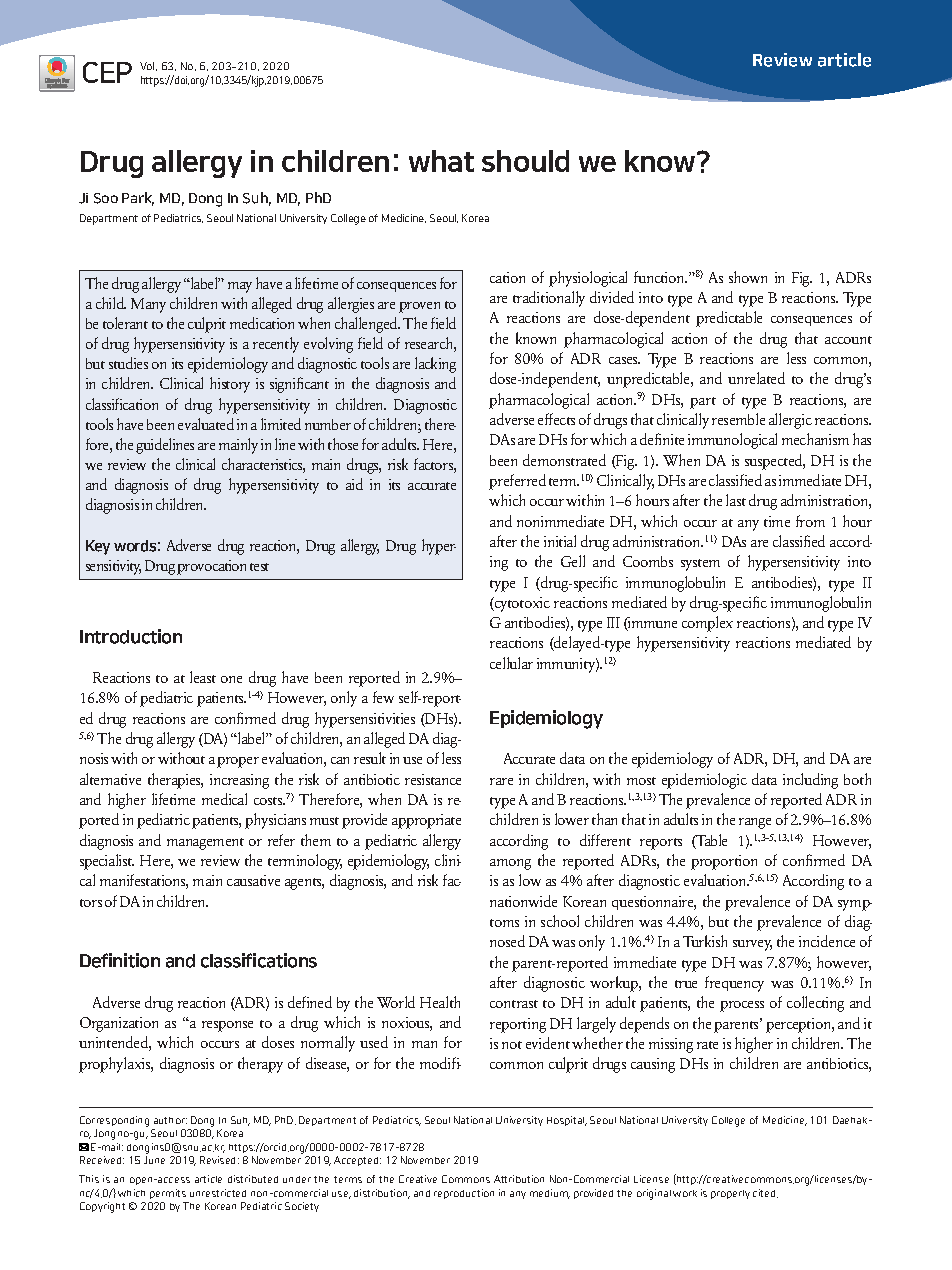  I want to click on least, so click(203, 677).
